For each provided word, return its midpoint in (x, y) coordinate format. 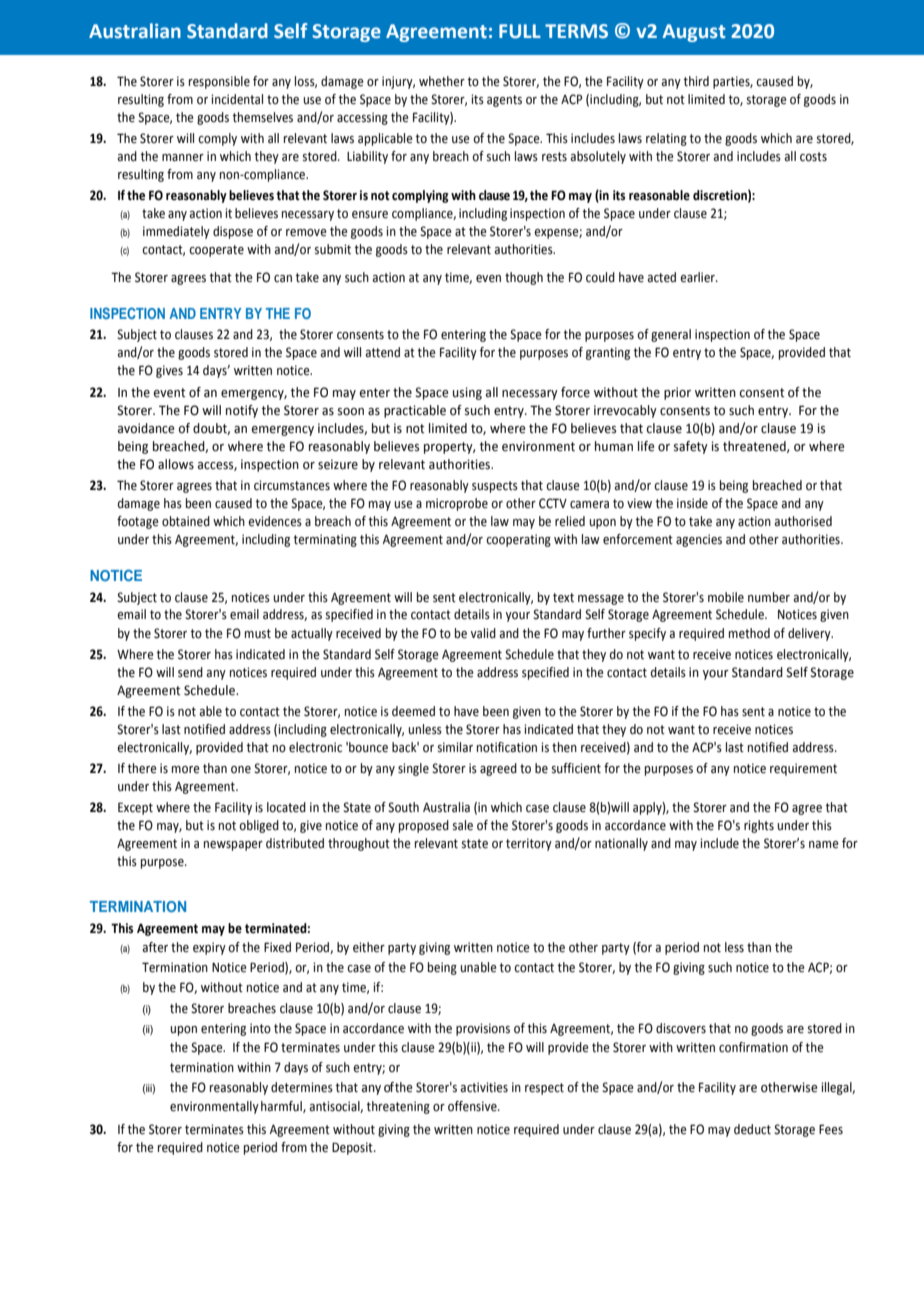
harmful (282, 1107)
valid (483, 633)
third (696, 81)
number (769, 597)
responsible (219, 82)
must (258, 634)
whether (442, 81)
